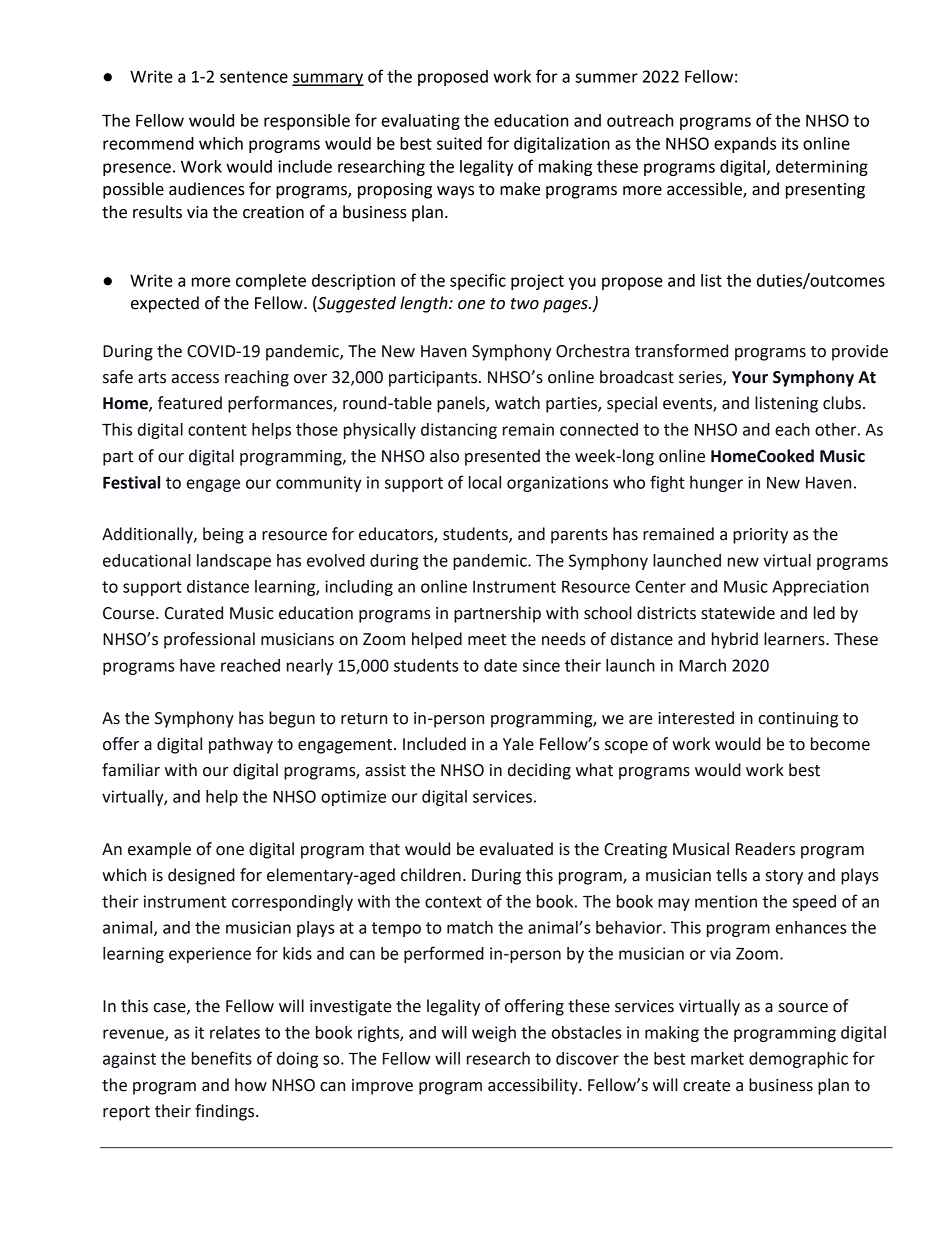 This screenshot has width=952, height=1233. I want to click on statewide, so click(738, 613).
